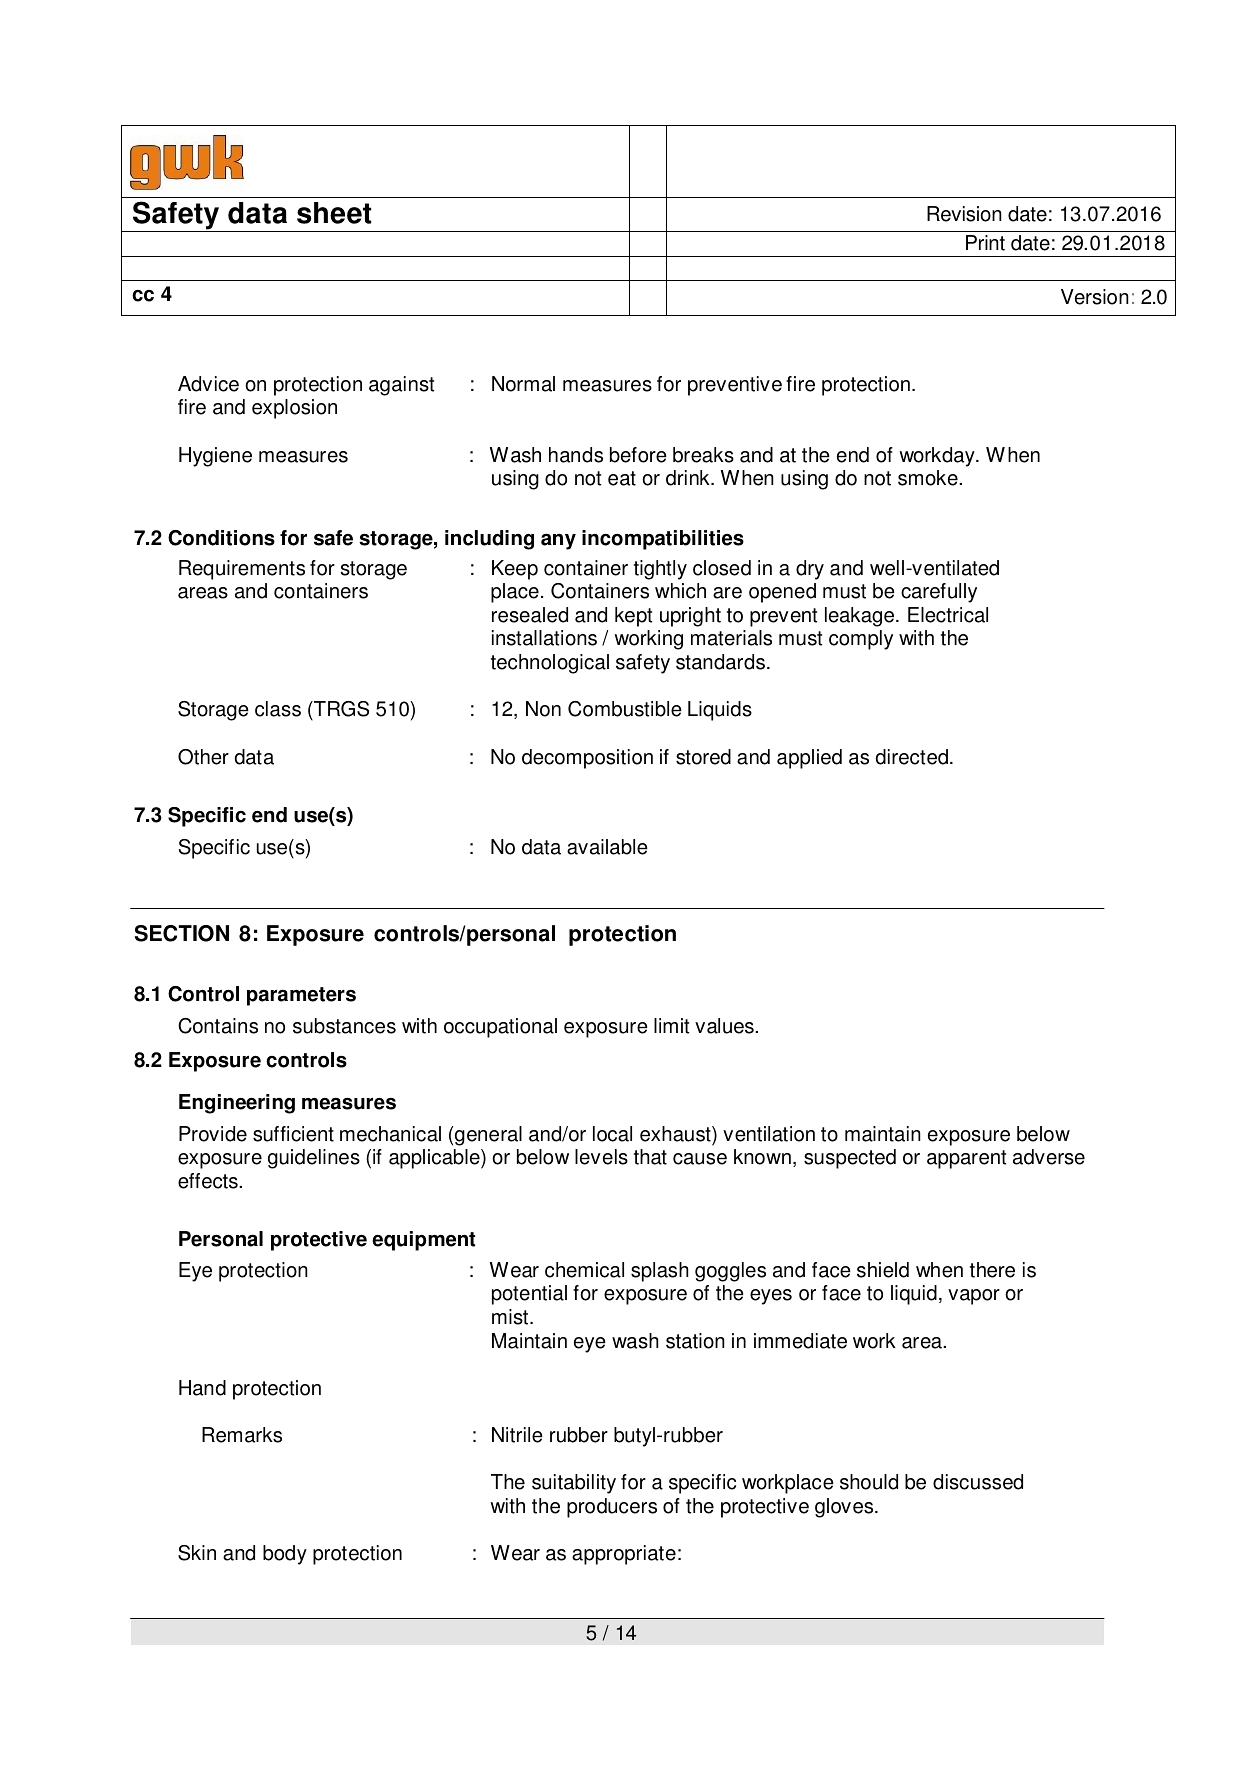  I want to click on sheet, so click(334, 213).
